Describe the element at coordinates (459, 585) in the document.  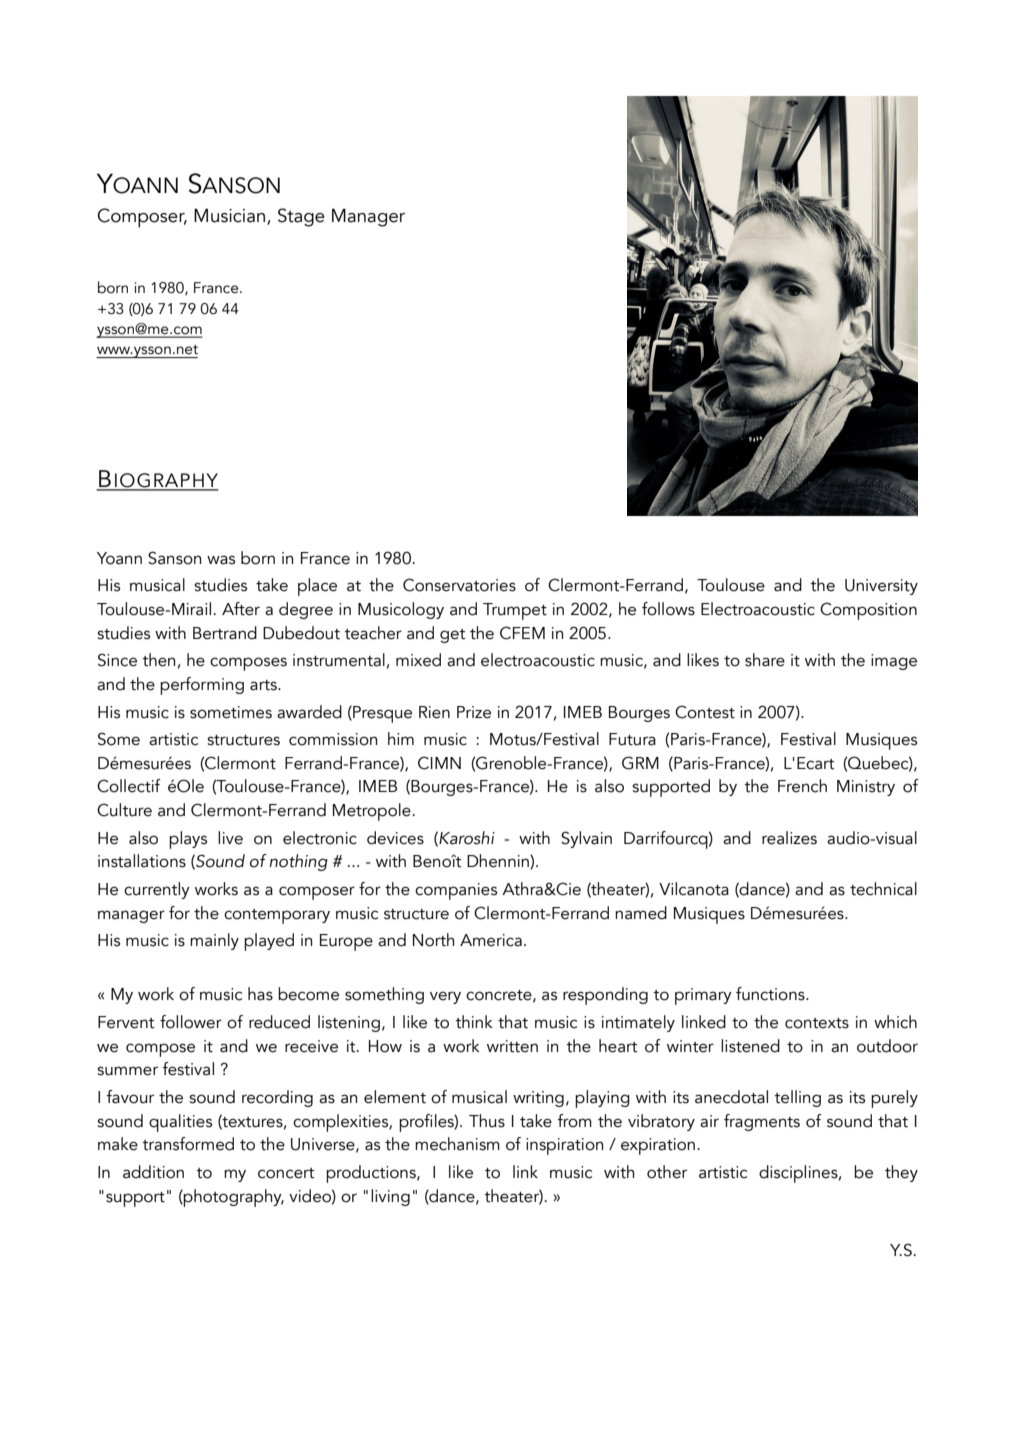
I see `Conservatories` at that location.
